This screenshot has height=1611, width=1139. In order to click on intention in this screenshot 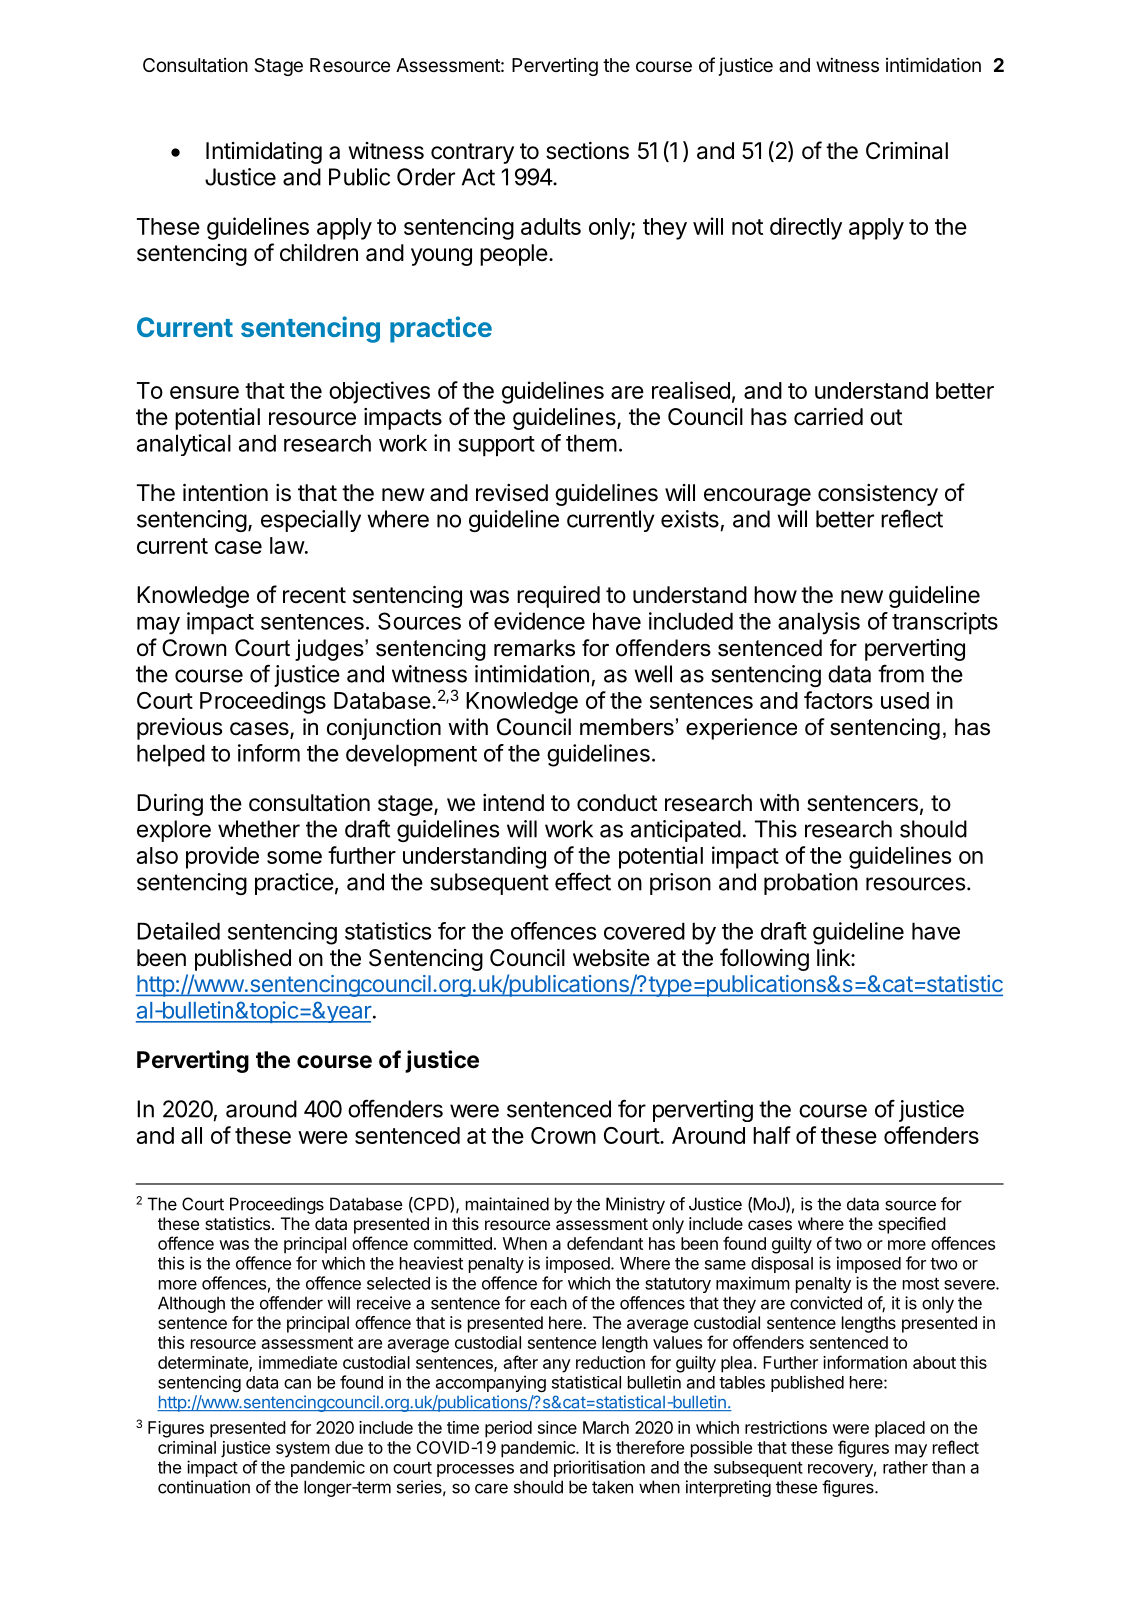, I will do `click(225, 493)`.
